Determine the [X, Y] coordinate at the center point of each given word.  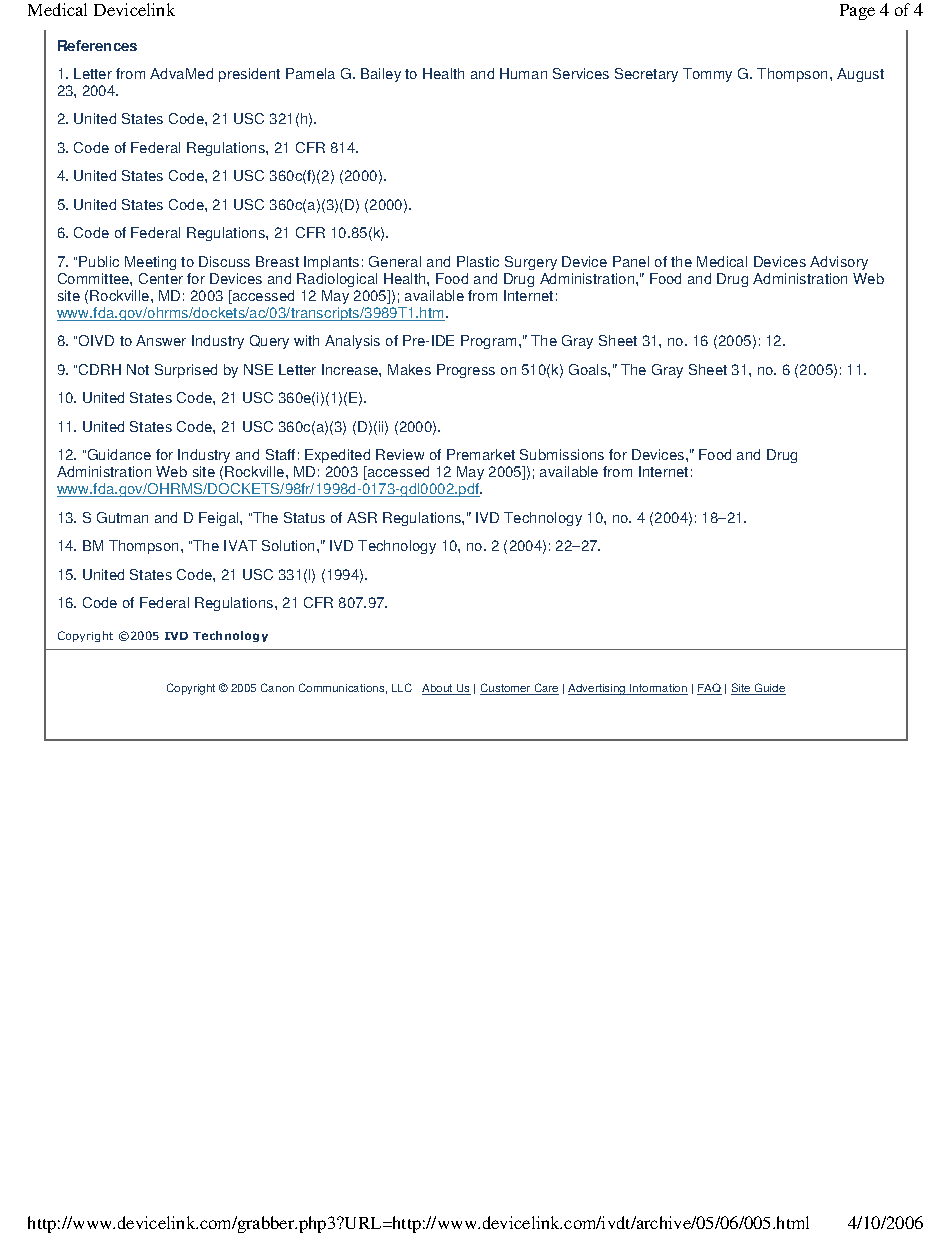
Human [523, 73]
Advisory [839, 263]
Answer [161, 340]
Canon [277, 687]
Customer [506, 689]
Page [857, 12]
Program [488, 342]
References [97, 45]
